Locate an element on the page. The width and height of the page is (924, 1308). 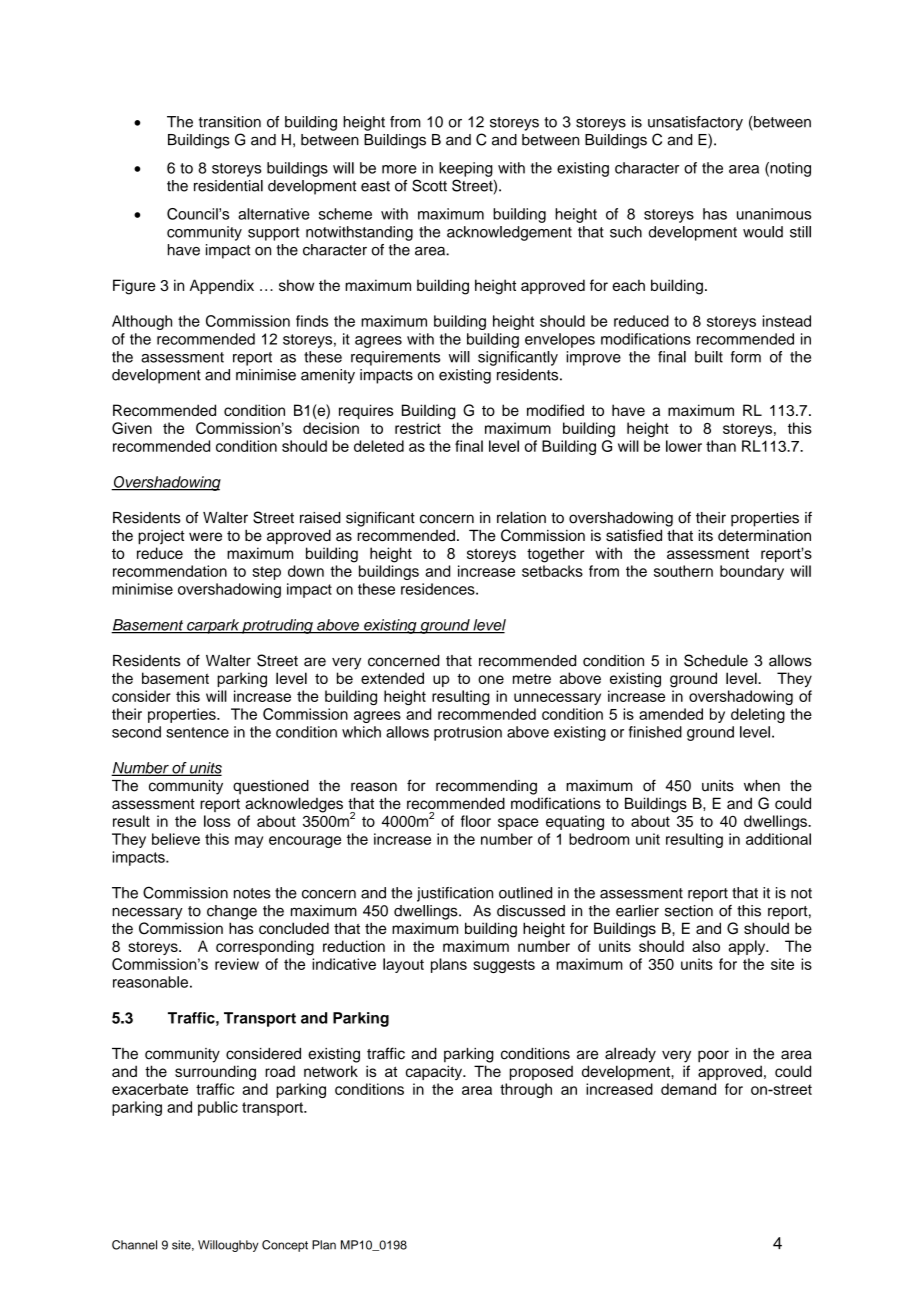
demand is located at coordinates (688, 1089).
